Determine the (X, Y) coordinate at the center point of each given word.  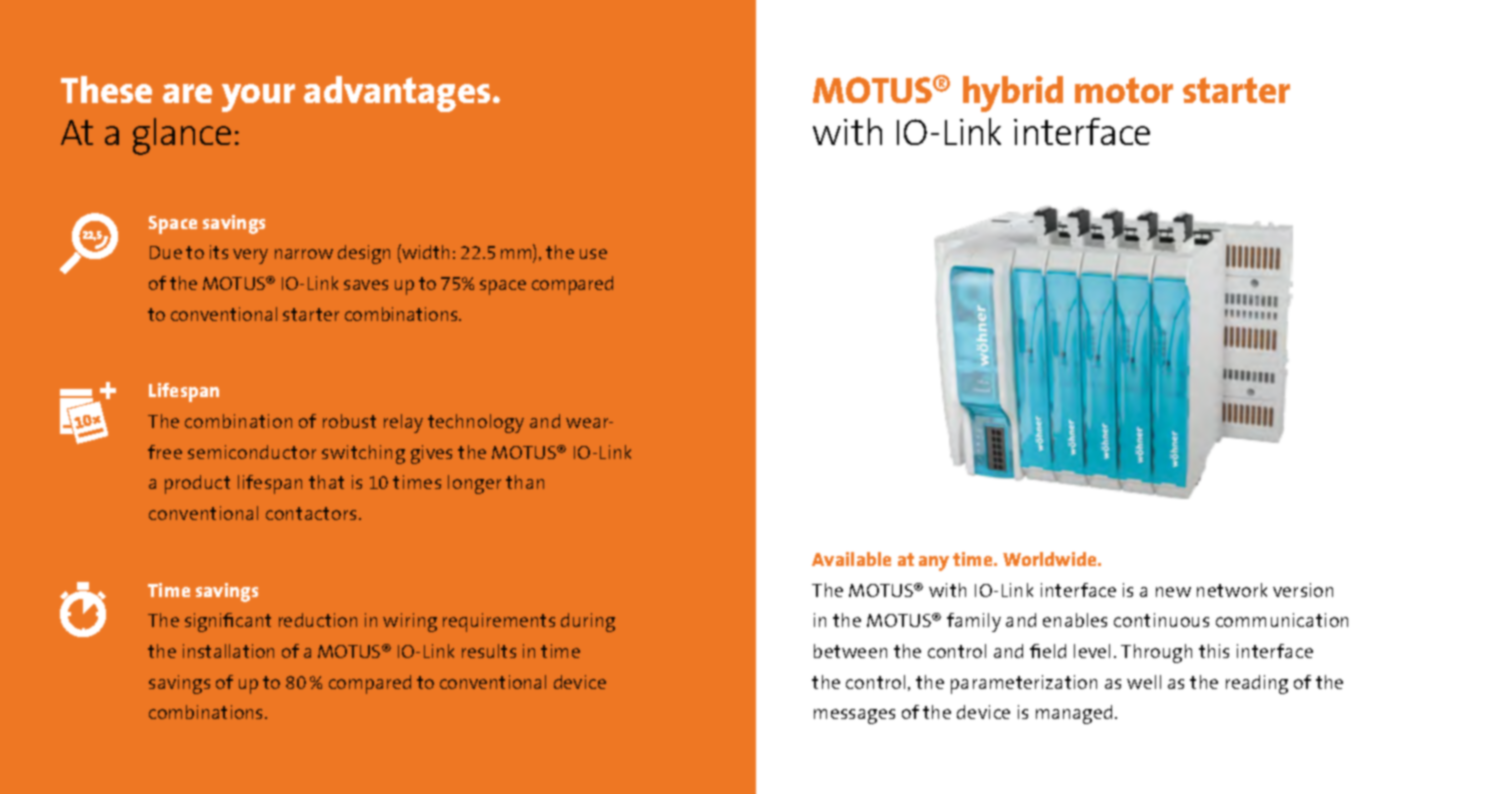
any (934, 563)
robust (349, 421)
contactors (311, 513)
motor (1124, 90)
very (250, 256)
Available (851, 559)
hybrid (1013, 94)
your (258, 98)
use (593, 254)
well (1144, 682)
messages (854, 716)
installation (228, 651)
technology (476, 423)
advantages (397, 94)
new (1173, 592)
